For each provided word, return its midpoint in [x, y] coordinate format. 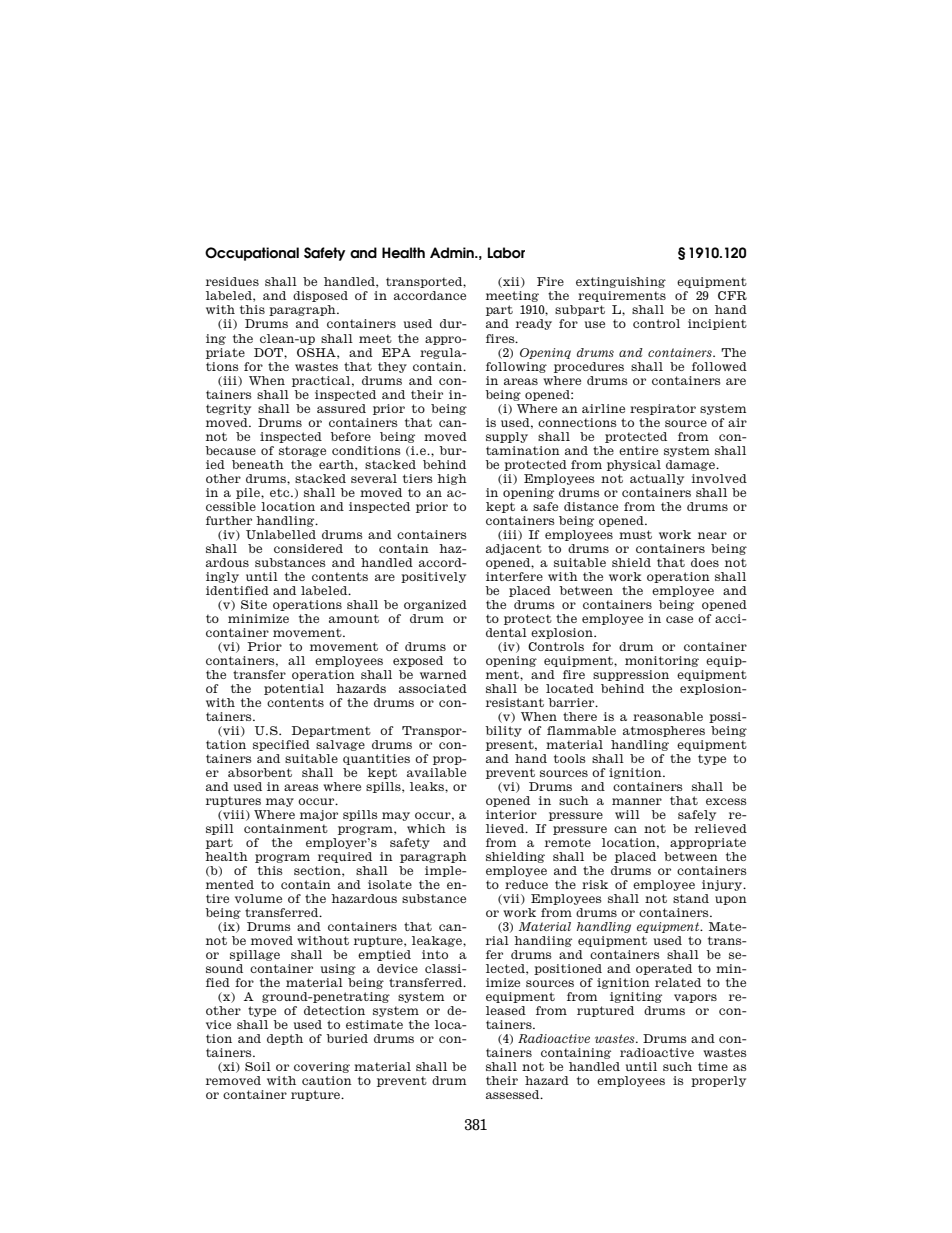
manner [637, 801]
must [635, 534]
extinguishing [621, 282]
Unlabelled [281, 534]
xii [511, 282]
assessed [514, 1094]
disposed [320, 296]
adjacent [514, 549]
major [319, 815]
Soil [258, 1066]
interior [511, 814]
